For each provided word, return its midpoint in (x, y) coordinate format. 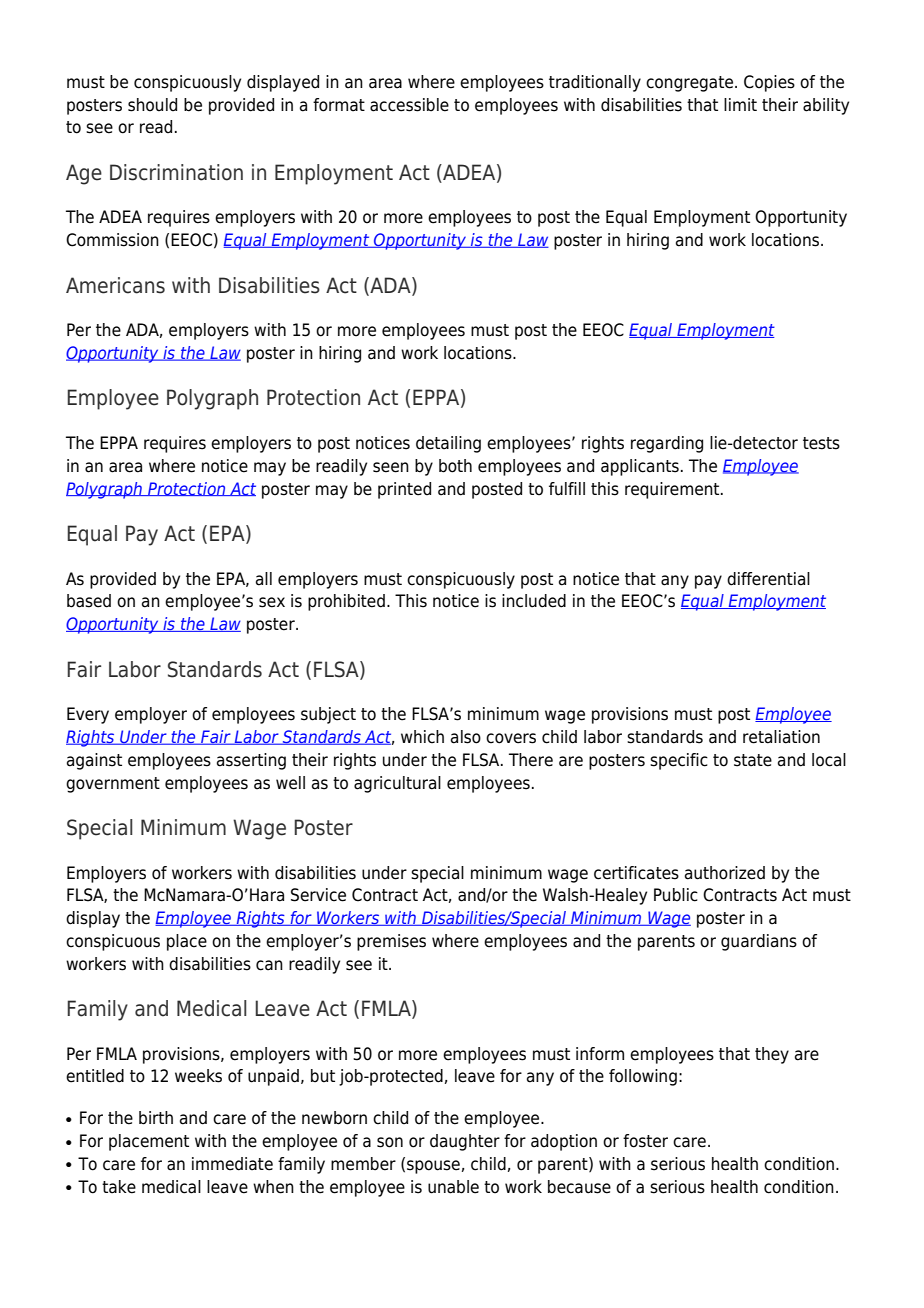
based (89, 601)
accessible (409, 105)
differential (768, 579)
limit (740, 104)
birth (156, 1118)
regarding (667, 444)
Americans (115, 285)
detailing (448, 444)
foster (645, 1141)
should (152, 105)
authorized (725, 873)
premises (391, 942)
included (534, 601)
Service (318, 895)
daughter (465, 1142)
